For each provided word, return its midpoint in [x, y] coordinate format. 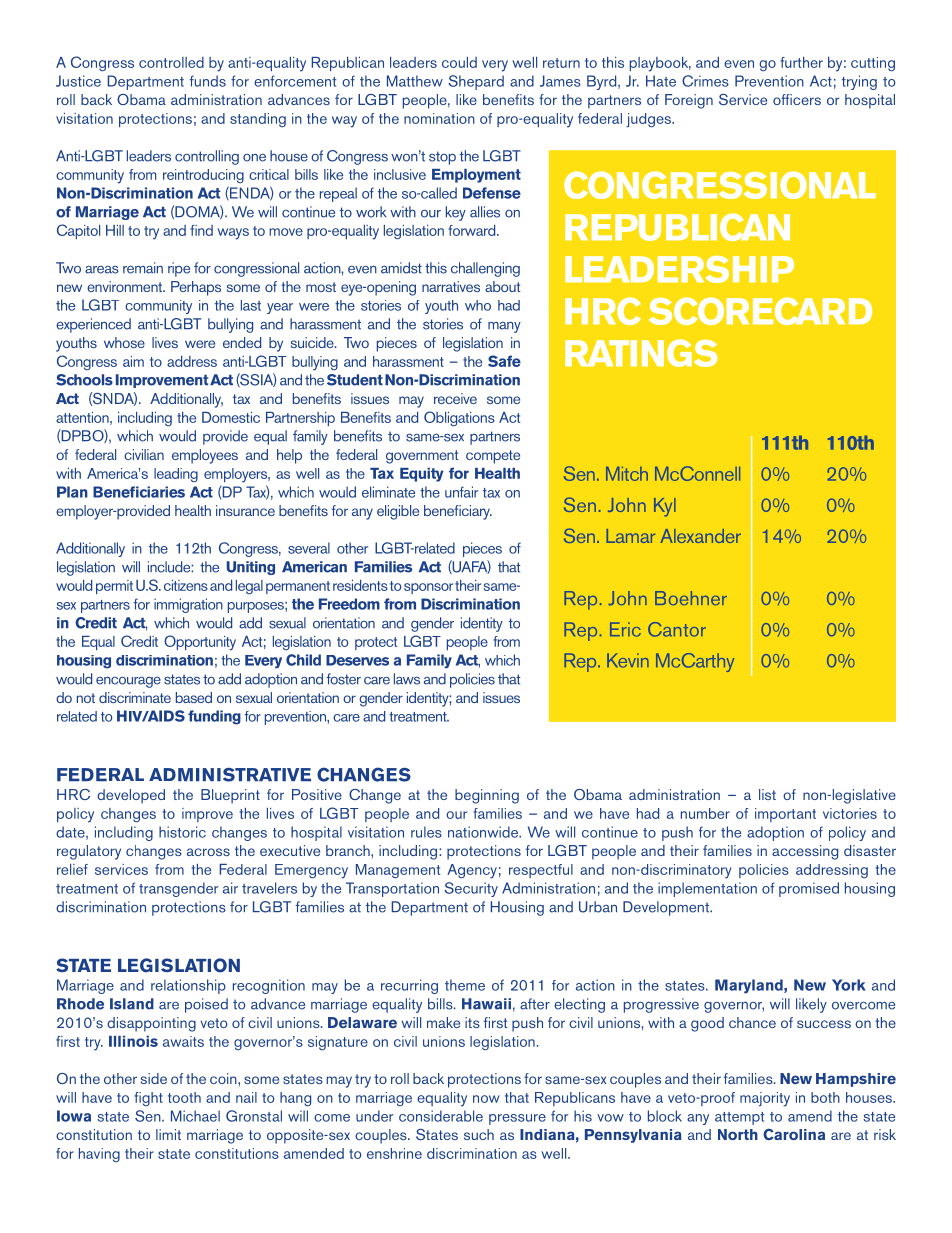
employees [205, 456]
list [767, 794]
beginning [487, 796]
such [479, 1134]
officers [797, 99]
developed [131, 796]
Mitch [627, 474]
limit [168, 1134]
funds [208, 81]
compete [493, 457]
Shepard [476, 82]
